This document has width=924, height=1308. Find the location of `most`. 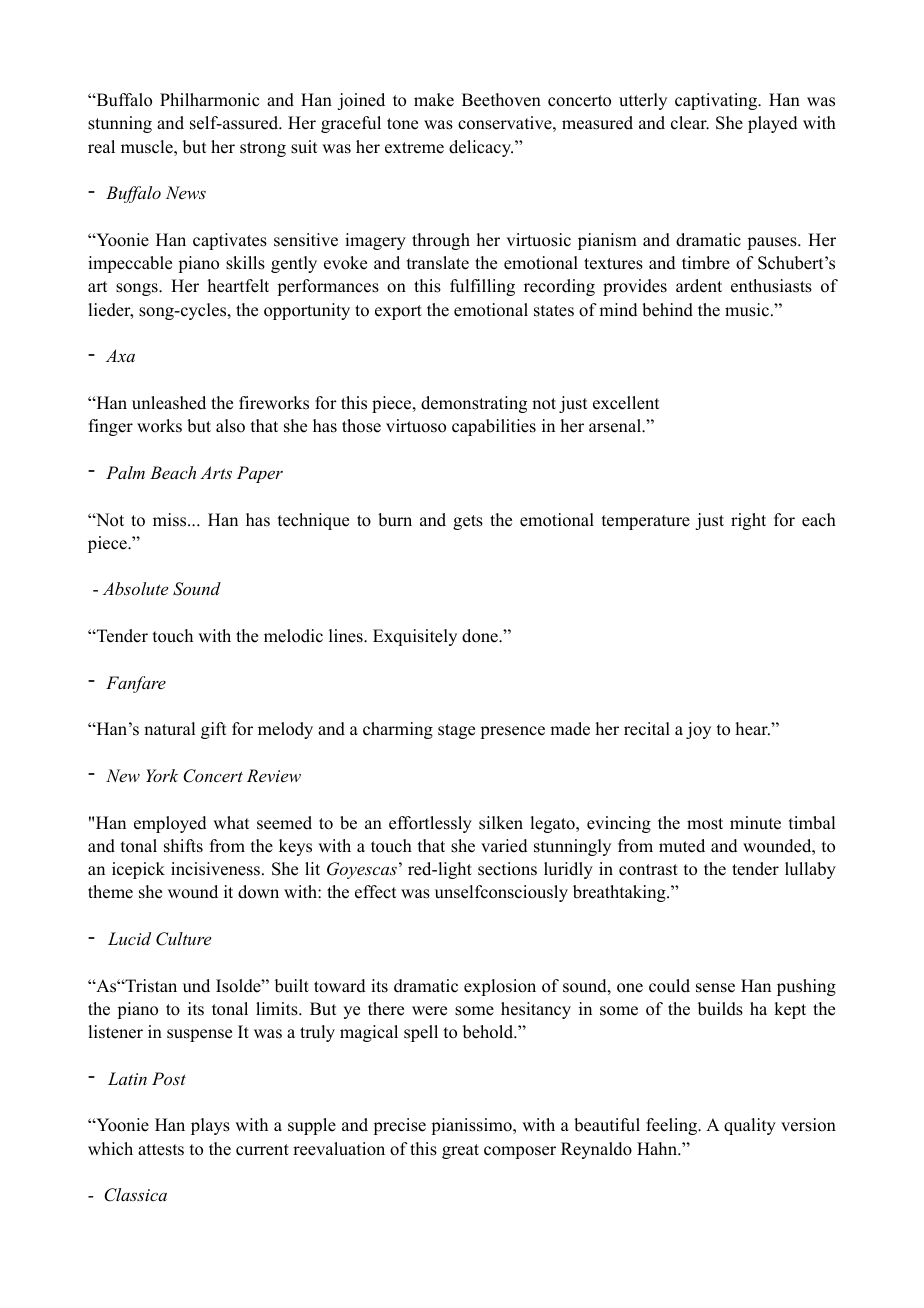

most is located at coordinates (705, 824).
